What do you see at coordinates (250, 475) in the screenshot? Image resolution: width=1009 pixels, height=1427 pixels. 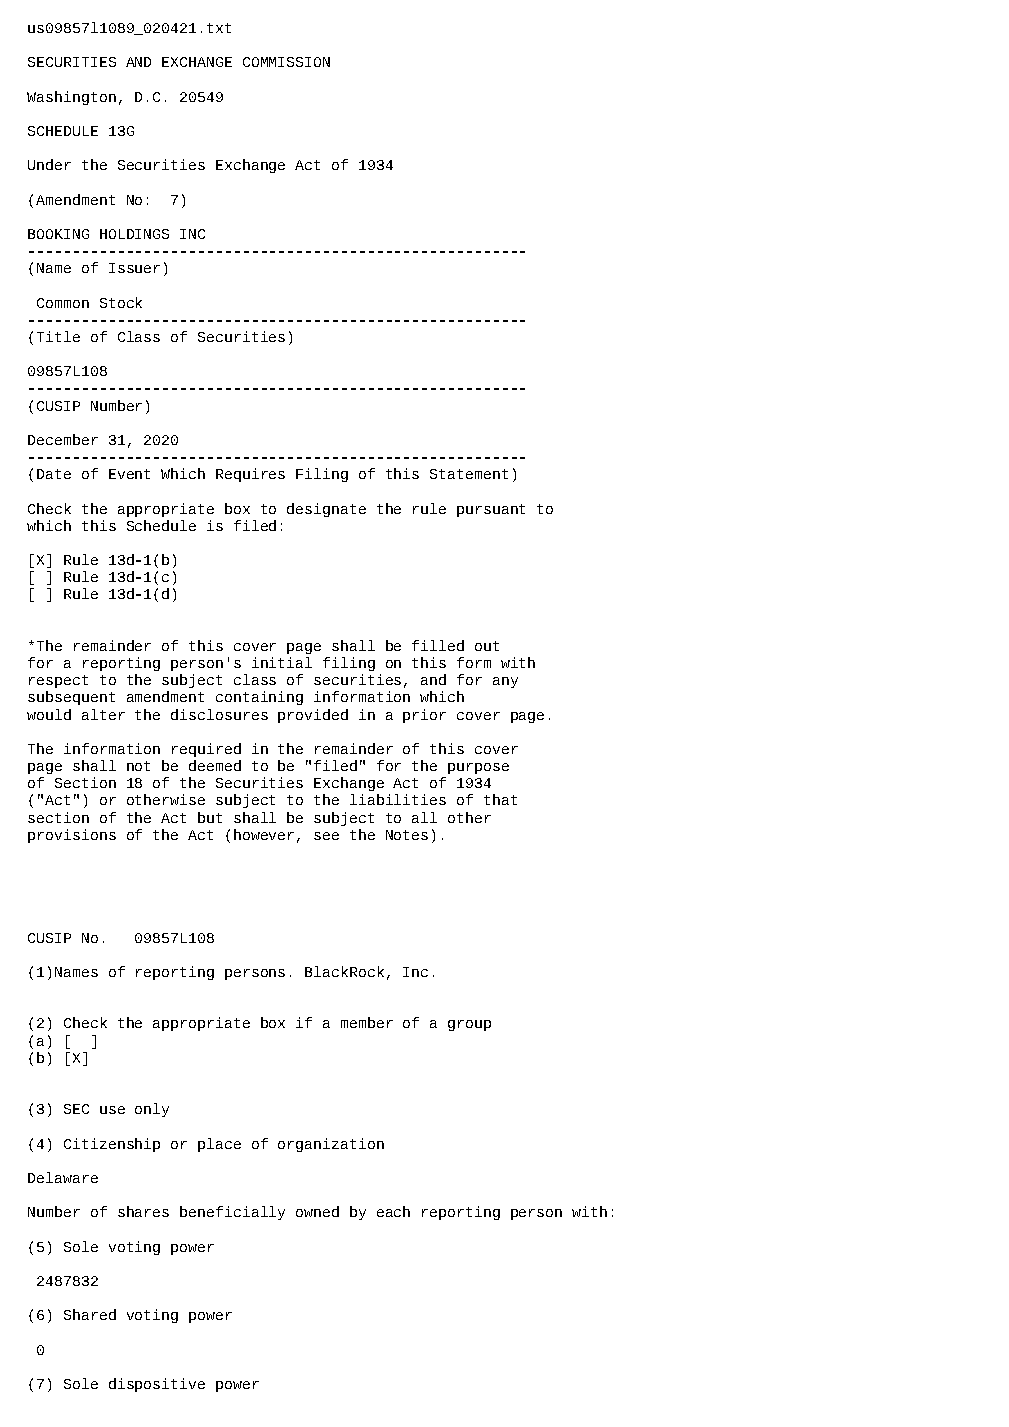 I see `Requires` at bounding box center [250, 475].
